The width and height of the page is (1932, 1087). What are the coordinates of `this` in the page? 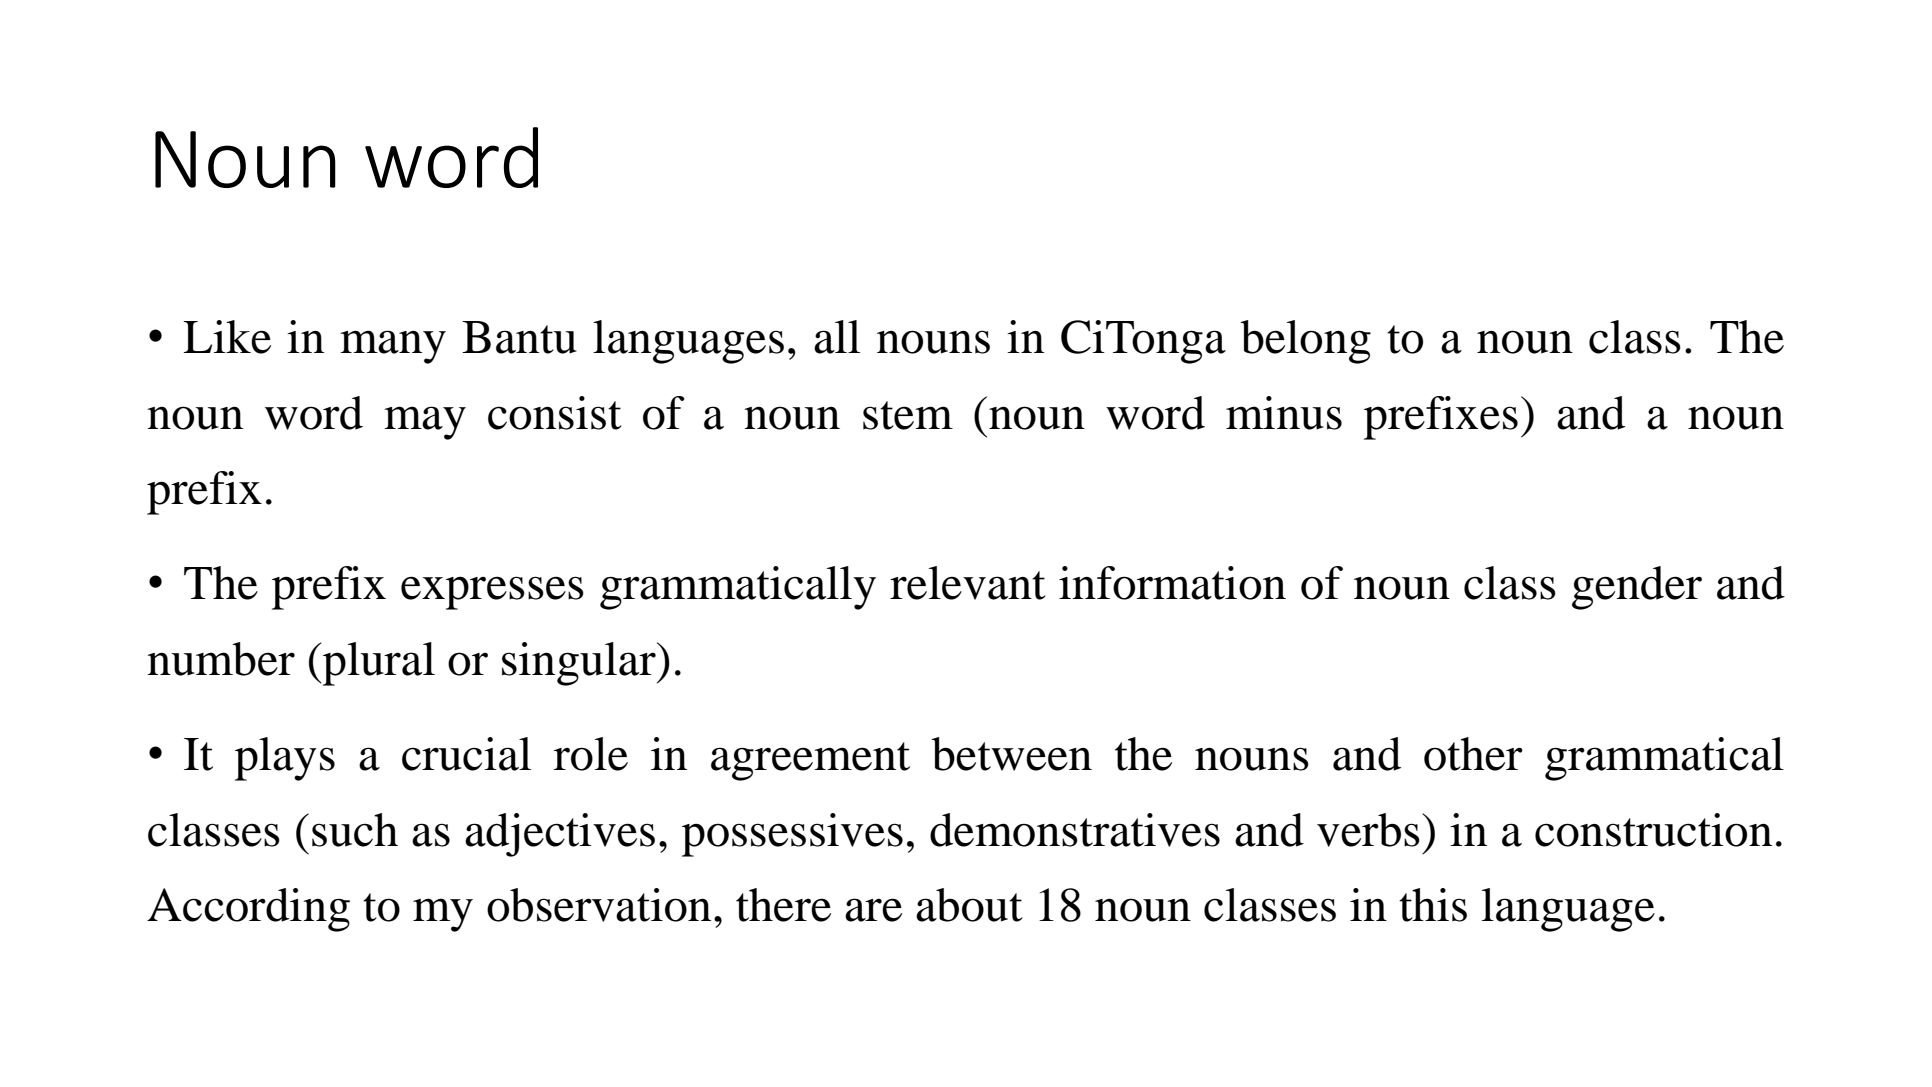 It's located at (1433, 905).
